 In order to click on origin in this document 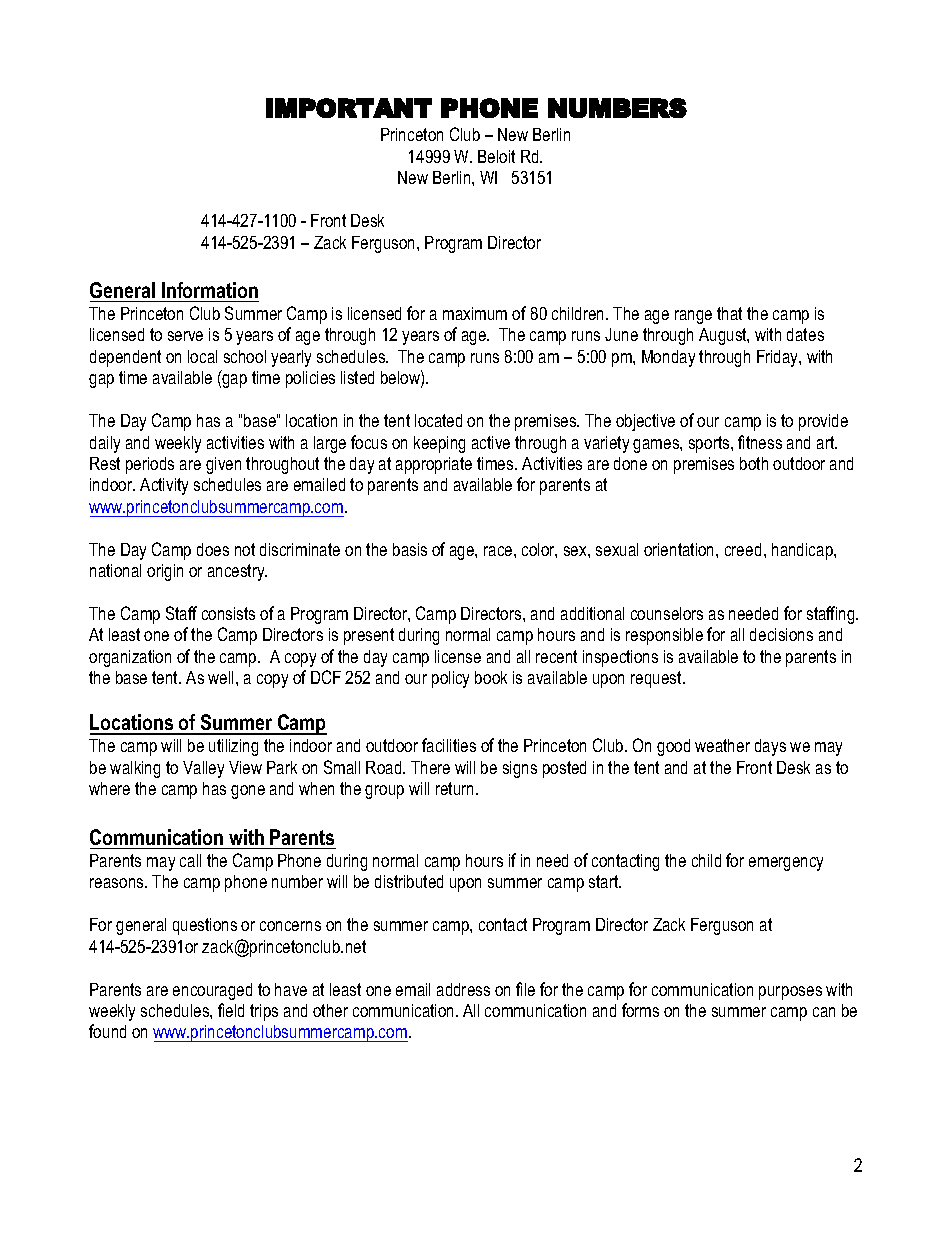, I will do `click(165, 572)`.
